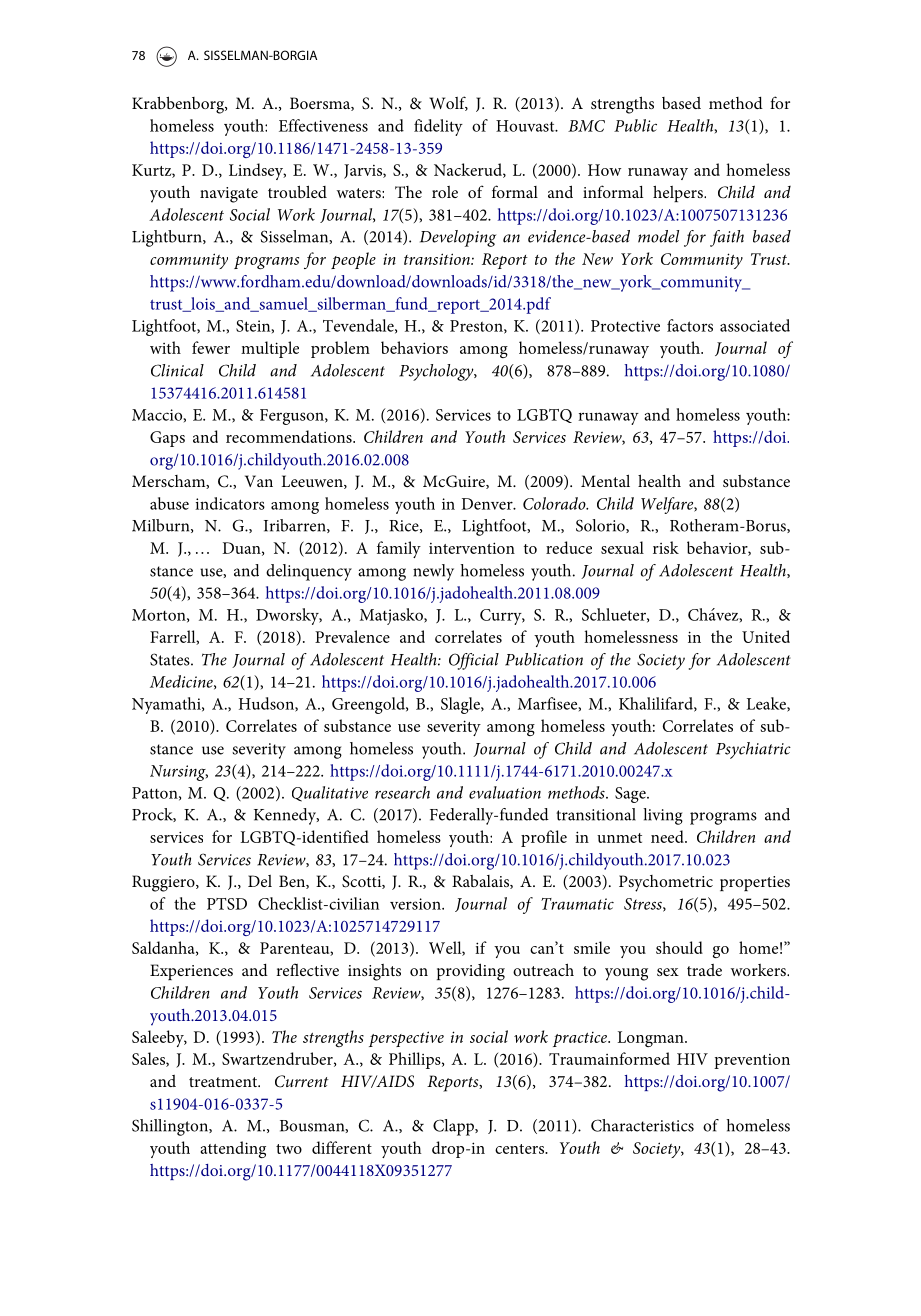 The image size is (921, 1316). What do you see at coordinates (257, 171) in the screenshot?
I see `Lindsey` at bounding box center [257, 171].
